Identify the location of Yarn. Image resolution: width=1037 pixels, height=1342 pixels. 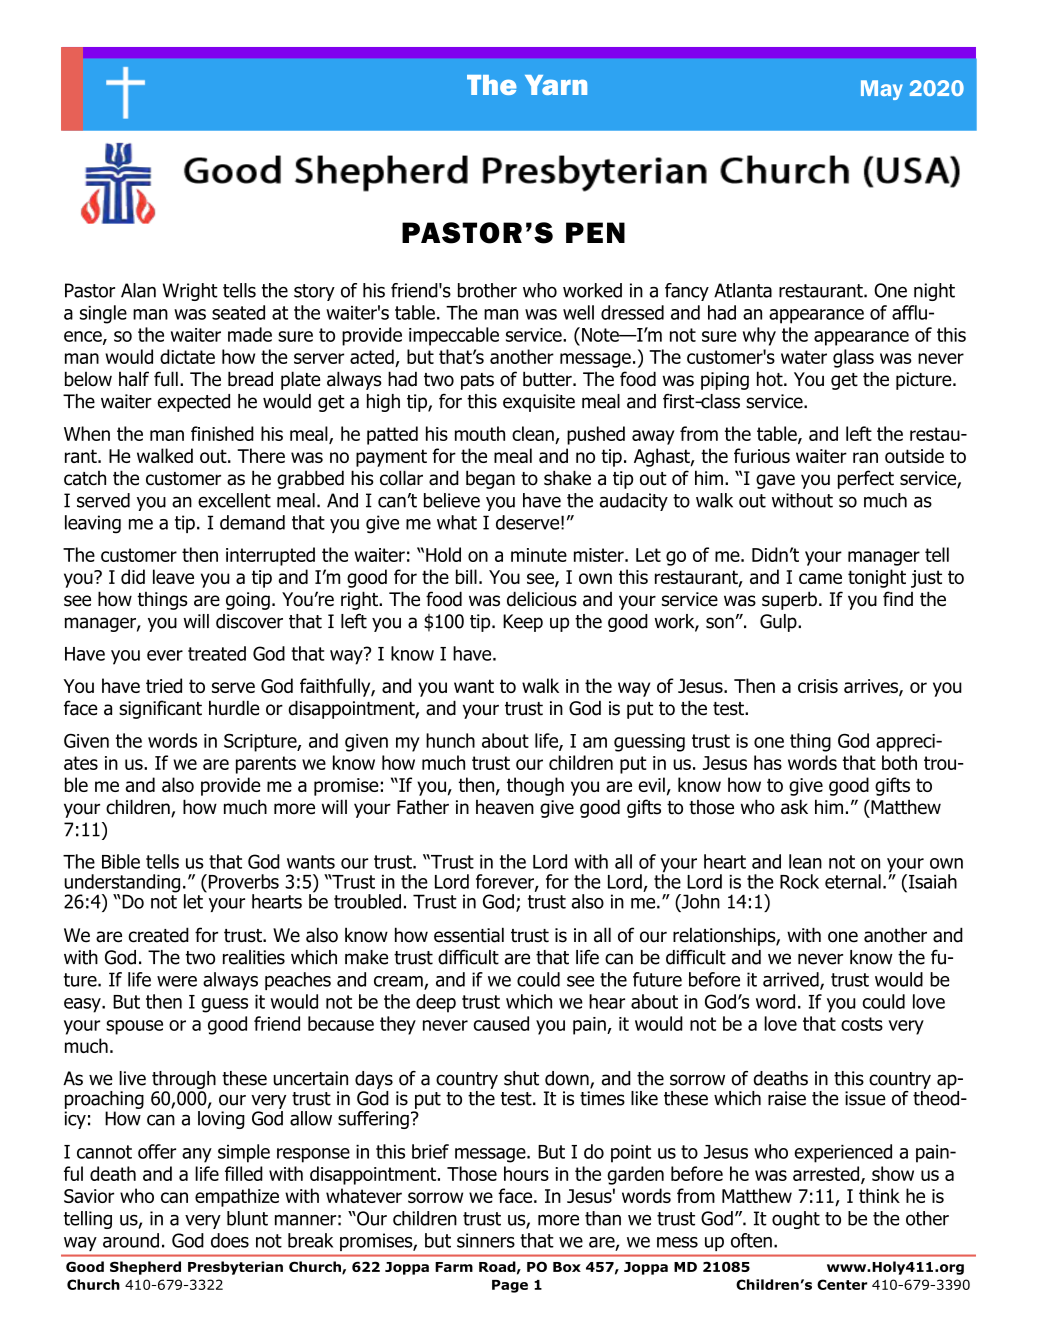
(556, 85).
